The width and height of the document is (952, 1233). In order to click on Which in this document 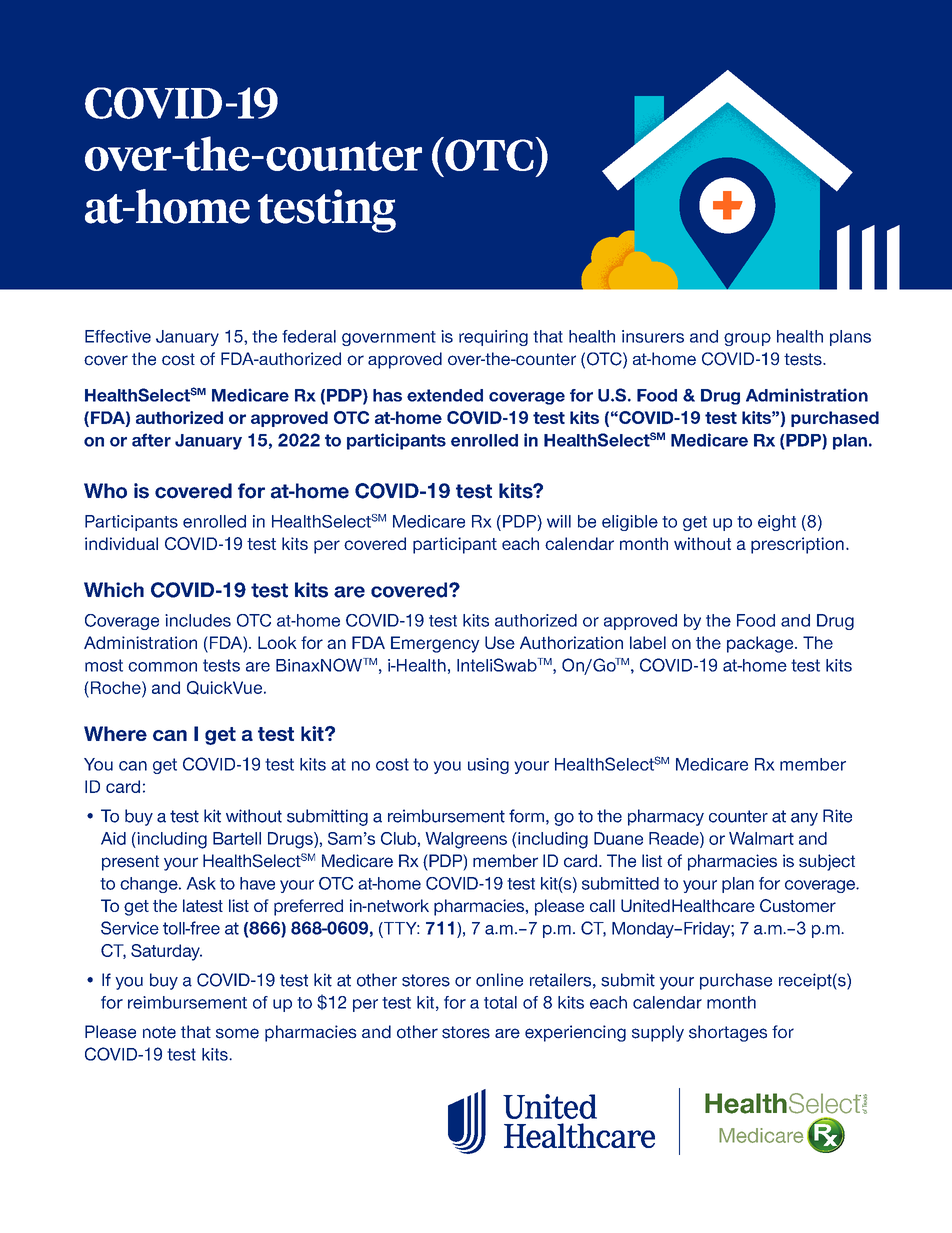, I will do `click(114, 590)`.
